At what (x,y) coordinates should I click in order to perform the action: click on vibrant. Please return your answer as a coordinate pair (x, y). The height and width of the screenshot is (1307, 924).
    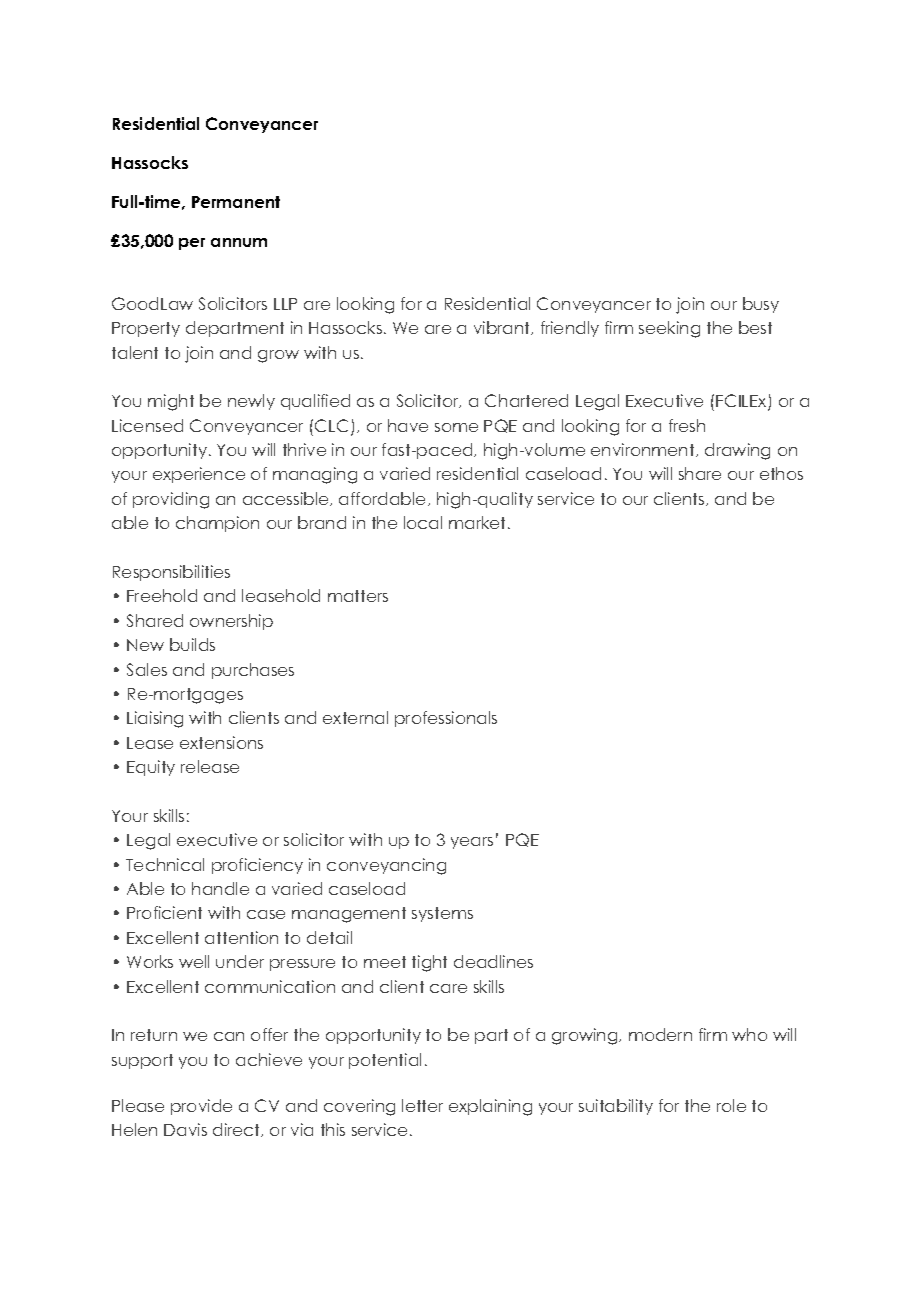
    Looking at the image, I should click on (503, 328).
